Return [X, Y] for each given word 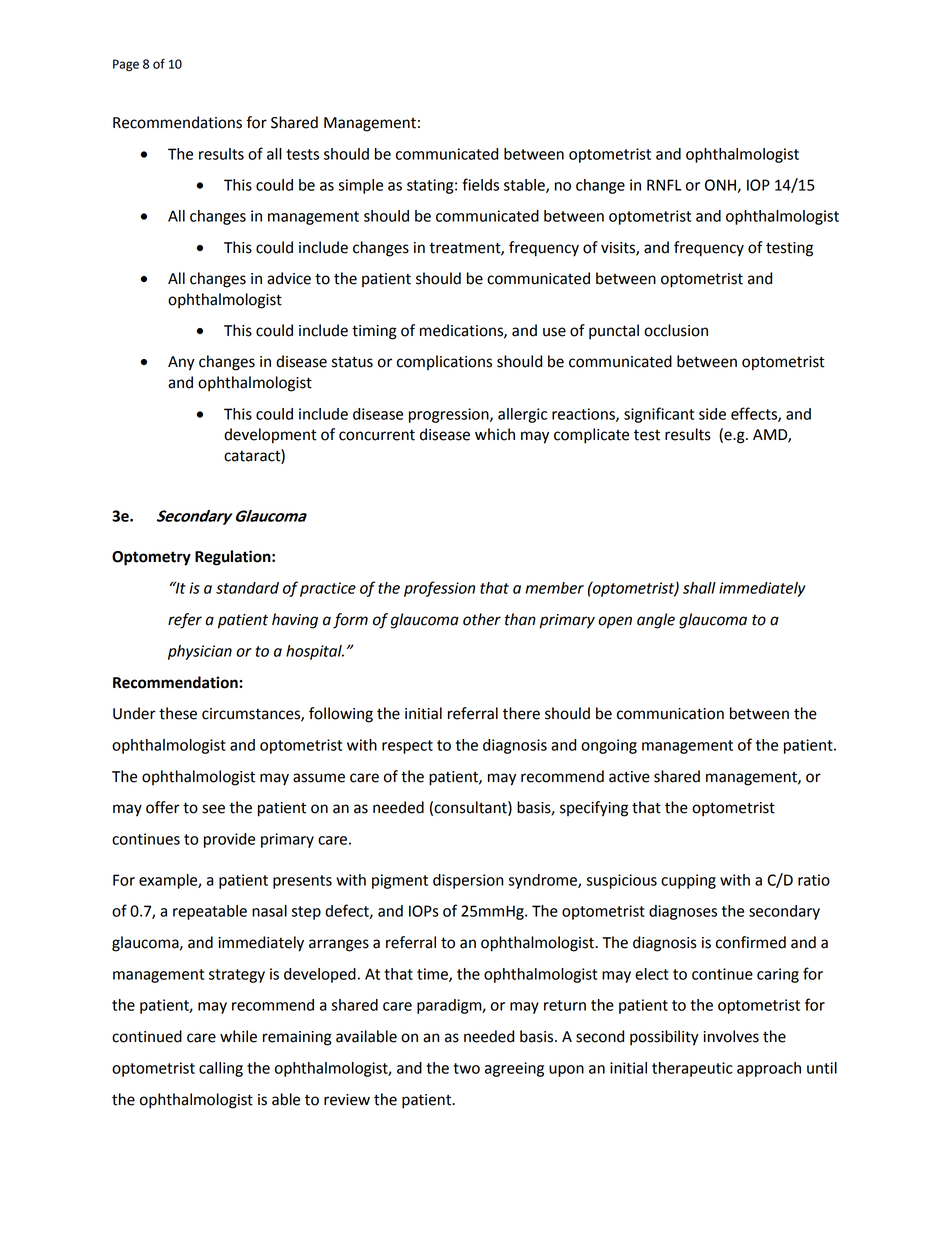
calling [221, 1069]
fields [480, 184]
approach [769, 1069]
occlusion [676, 330]
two [466, 1068]
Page [126, 65]
